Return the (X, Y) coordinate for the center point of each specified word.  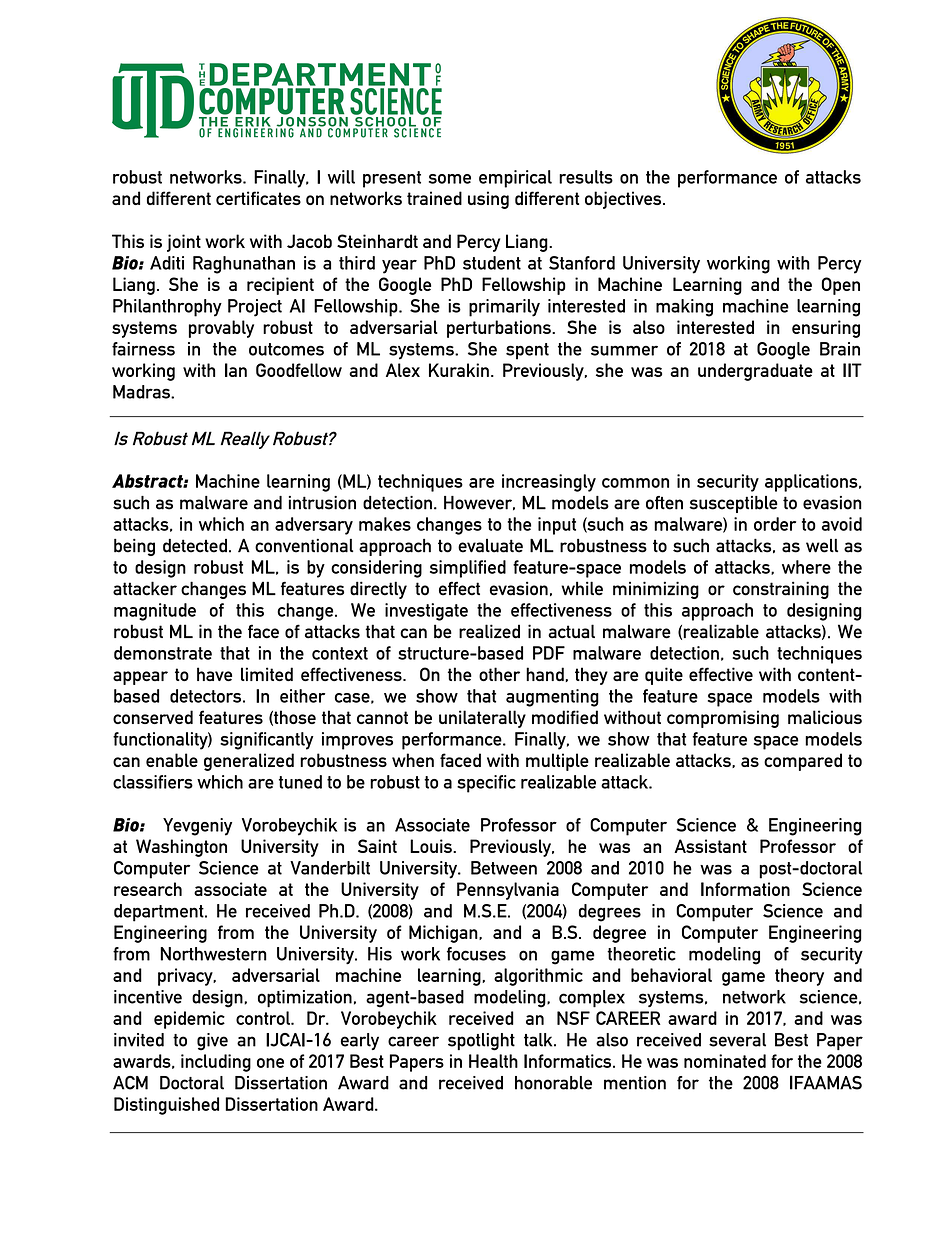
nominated (725, 1061)
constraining (781, 590)
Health (493, 1061)
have (214, 674)
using (488, 200)
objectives (624, 200)
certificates (258, 198)
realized (489, 631)
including (216, 1063)
